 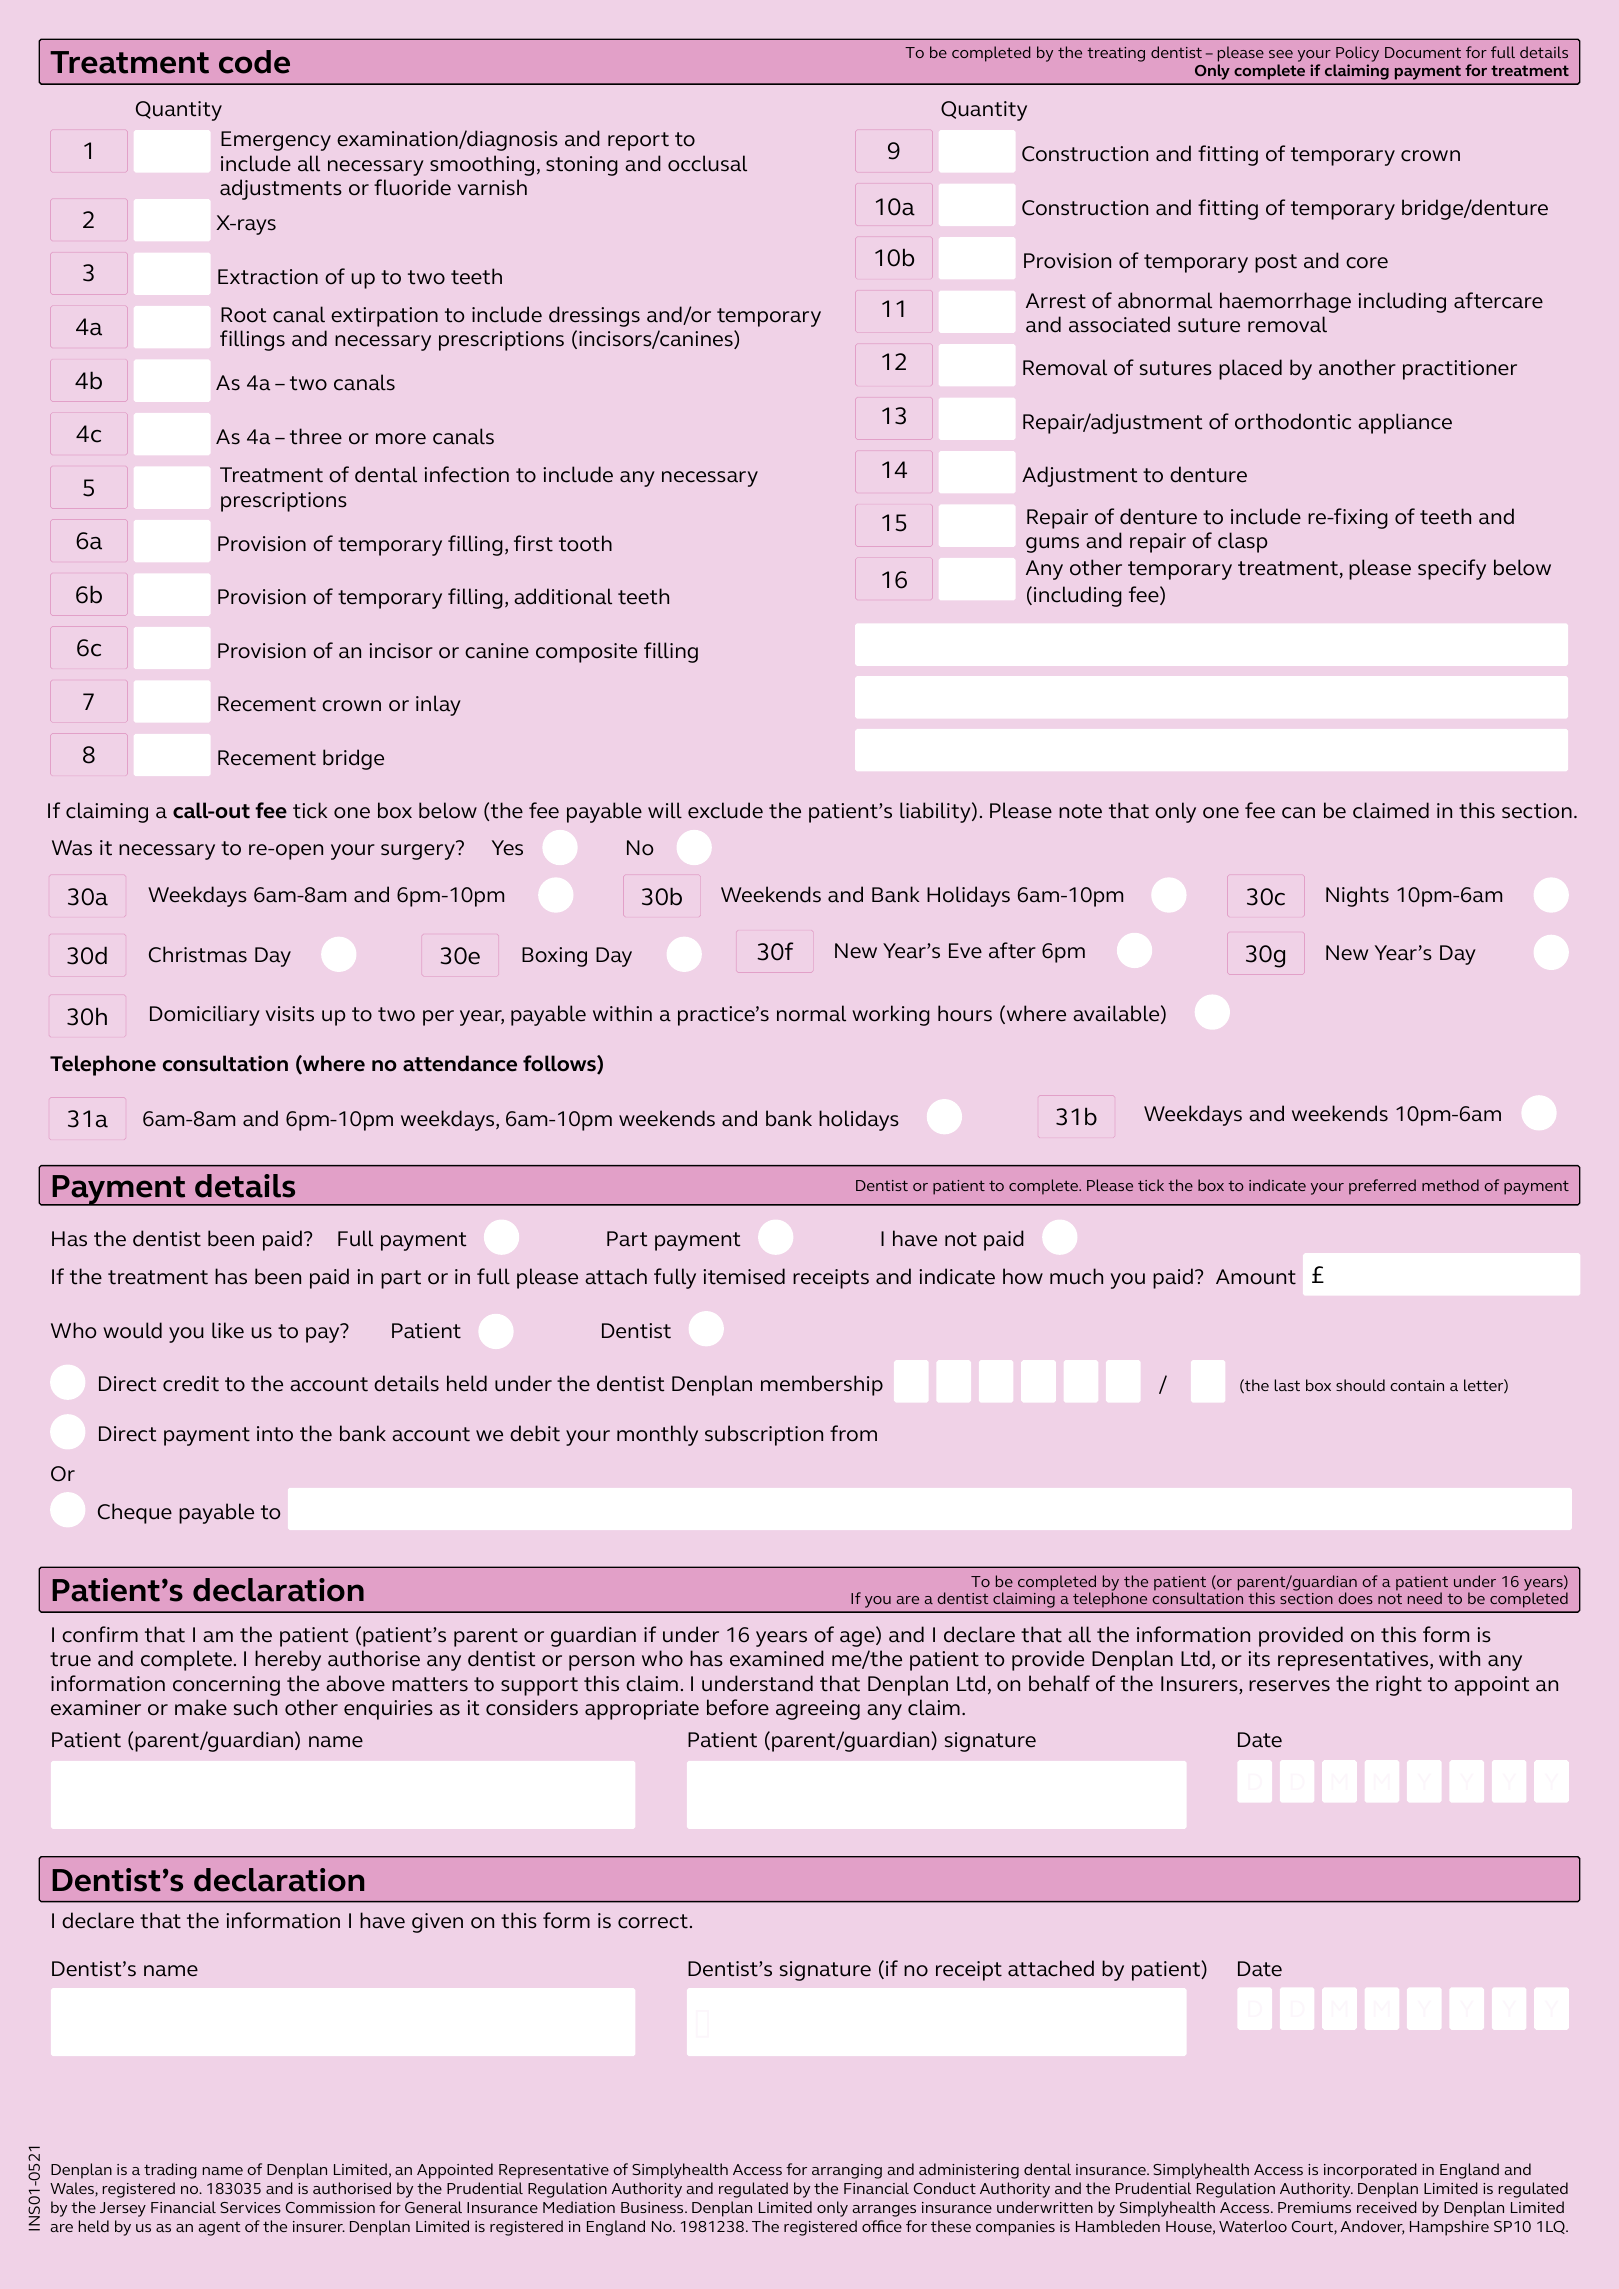 What do you see at coordinates (1289, 1686) in the page?
I see `reserves` at bounding box center [1289, 1686].
